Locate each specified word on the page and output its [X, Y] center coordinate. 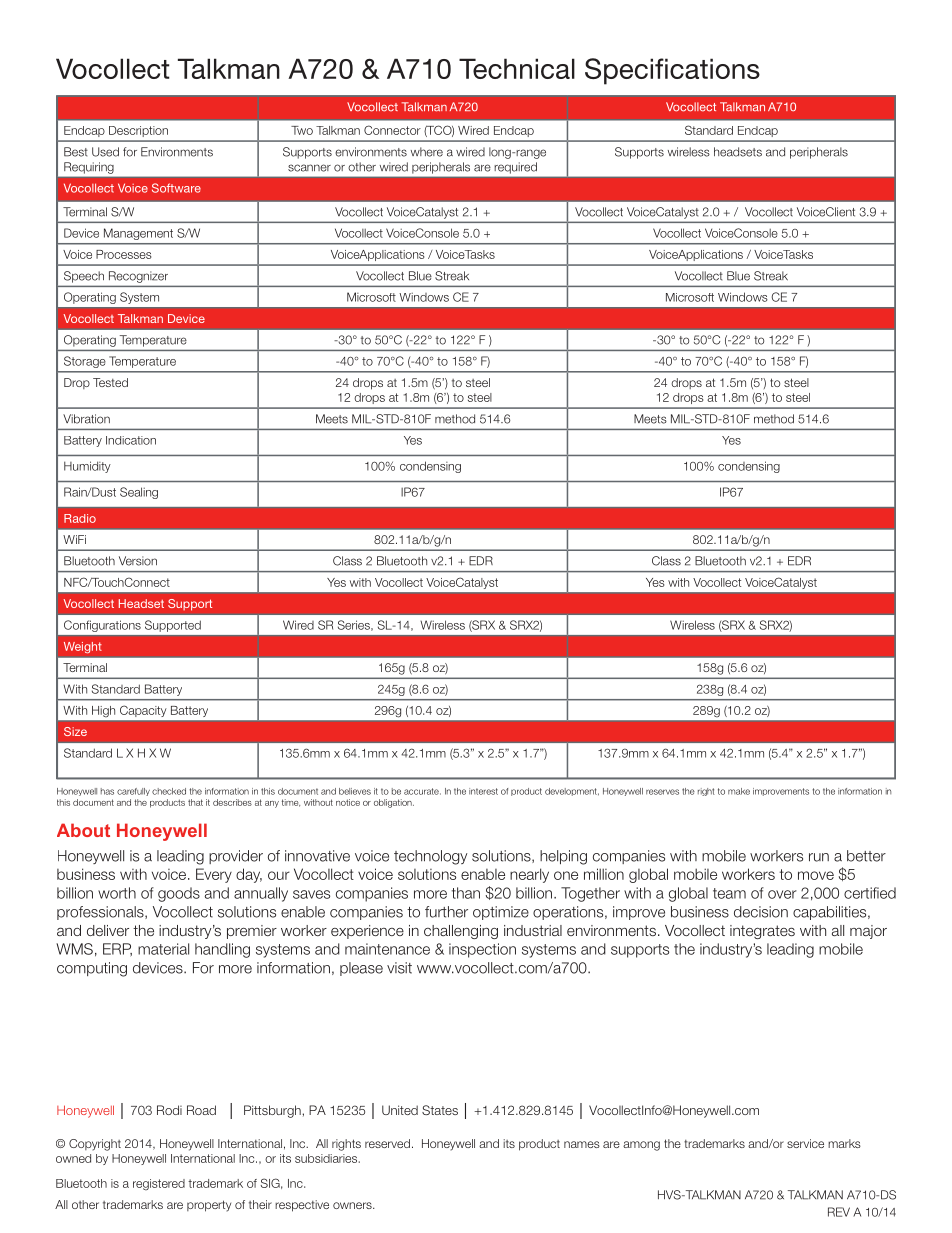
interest [483, 791]
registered [159, 1185]
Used [105, 152]
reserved [387, 1143]
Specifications [672, 71]
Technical [517, 68]
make [739, 791]
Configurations [102, 626]
